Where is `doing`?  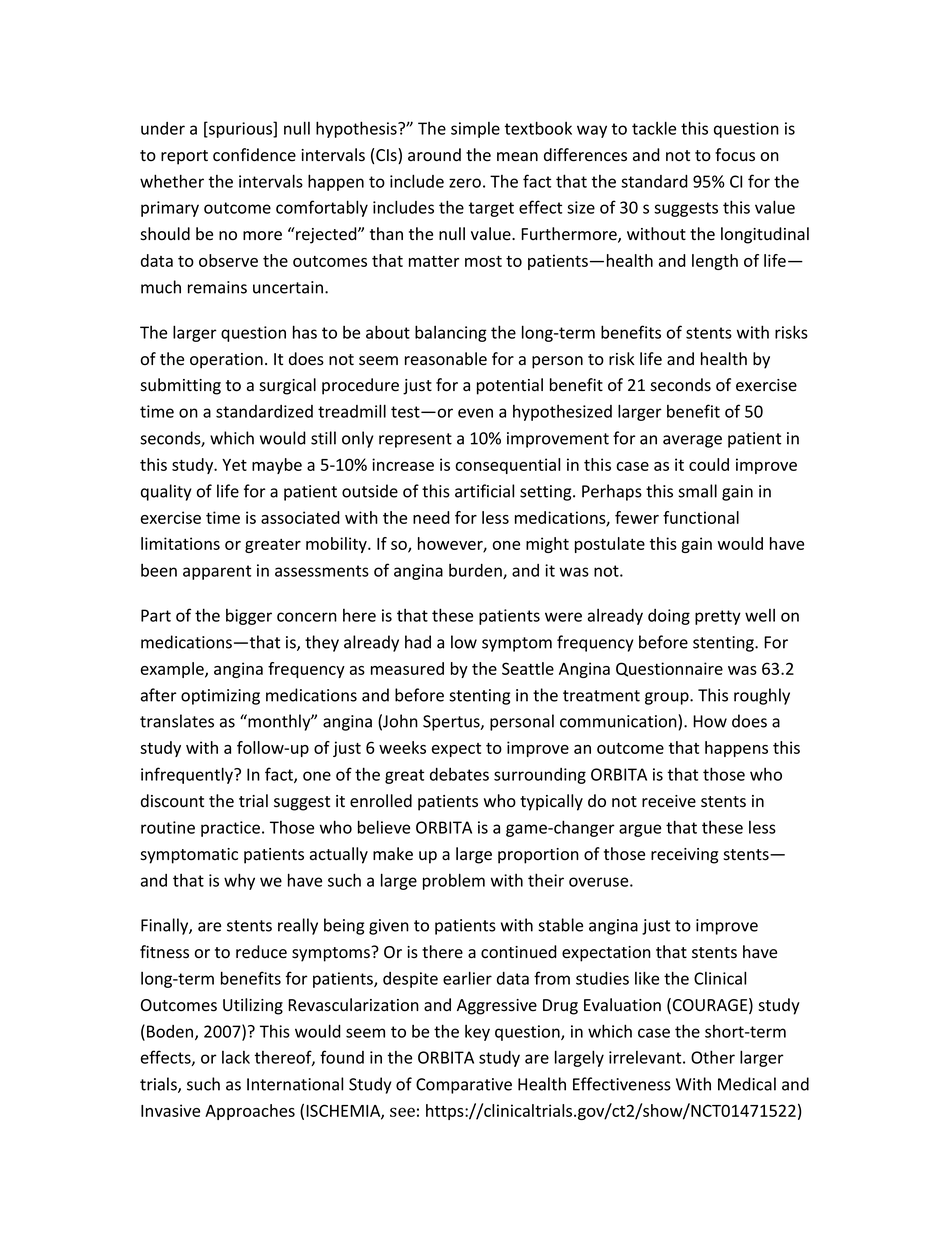
doing is located at coordinates (669, 617).
